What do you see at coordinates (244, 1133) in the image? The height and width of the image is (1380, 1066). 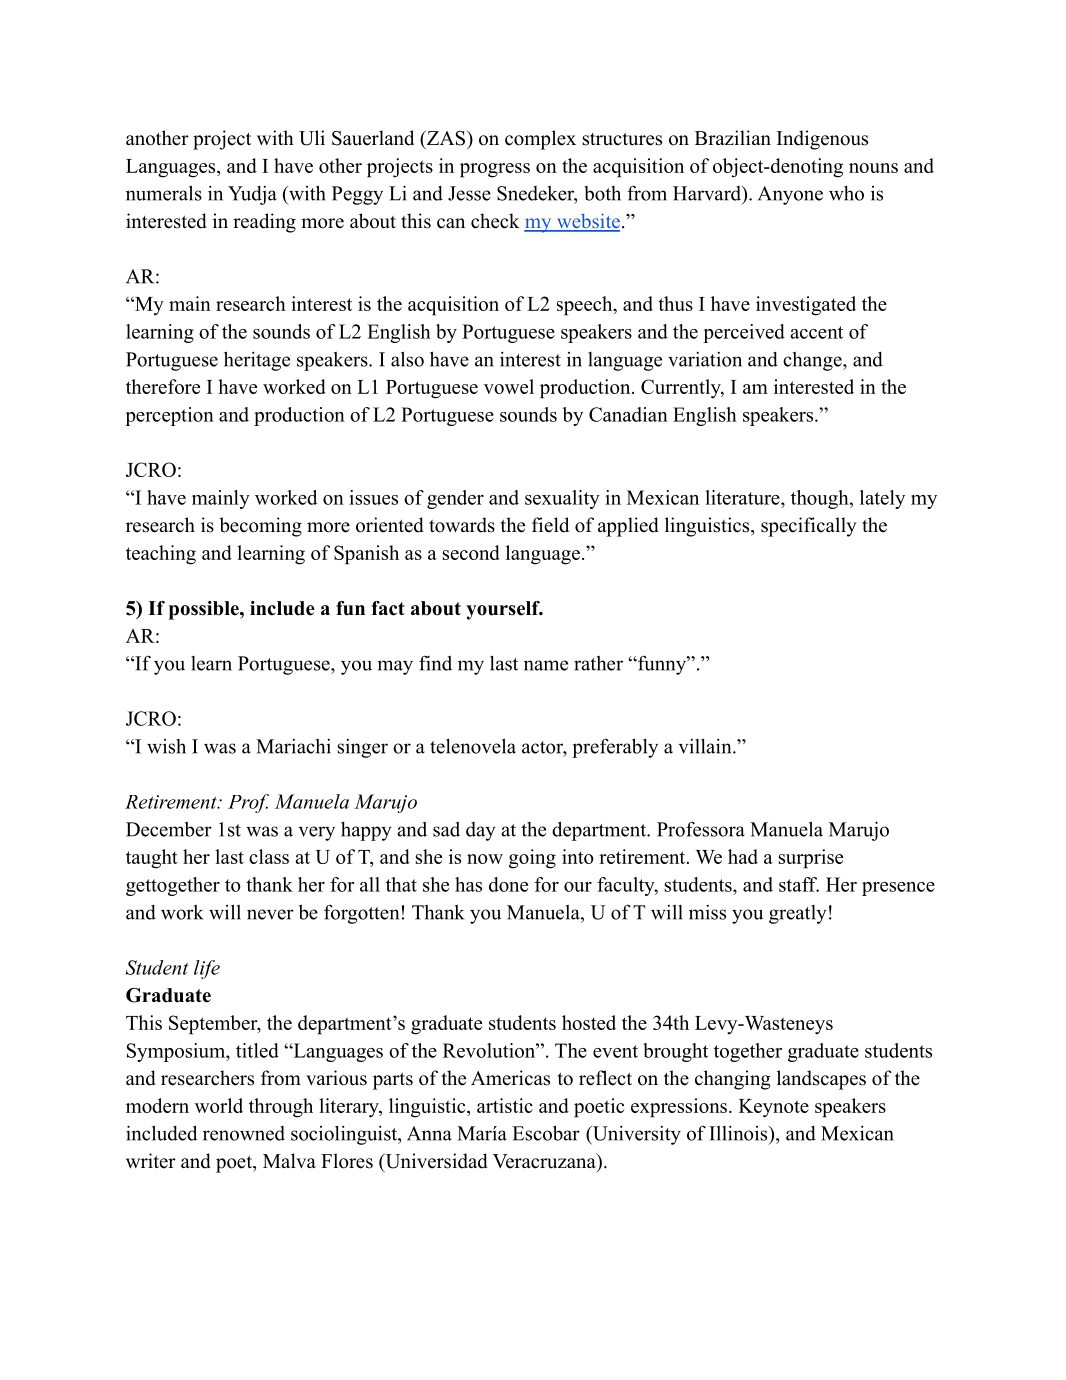 I see `renowned` at bounding box center [244, 1133].
